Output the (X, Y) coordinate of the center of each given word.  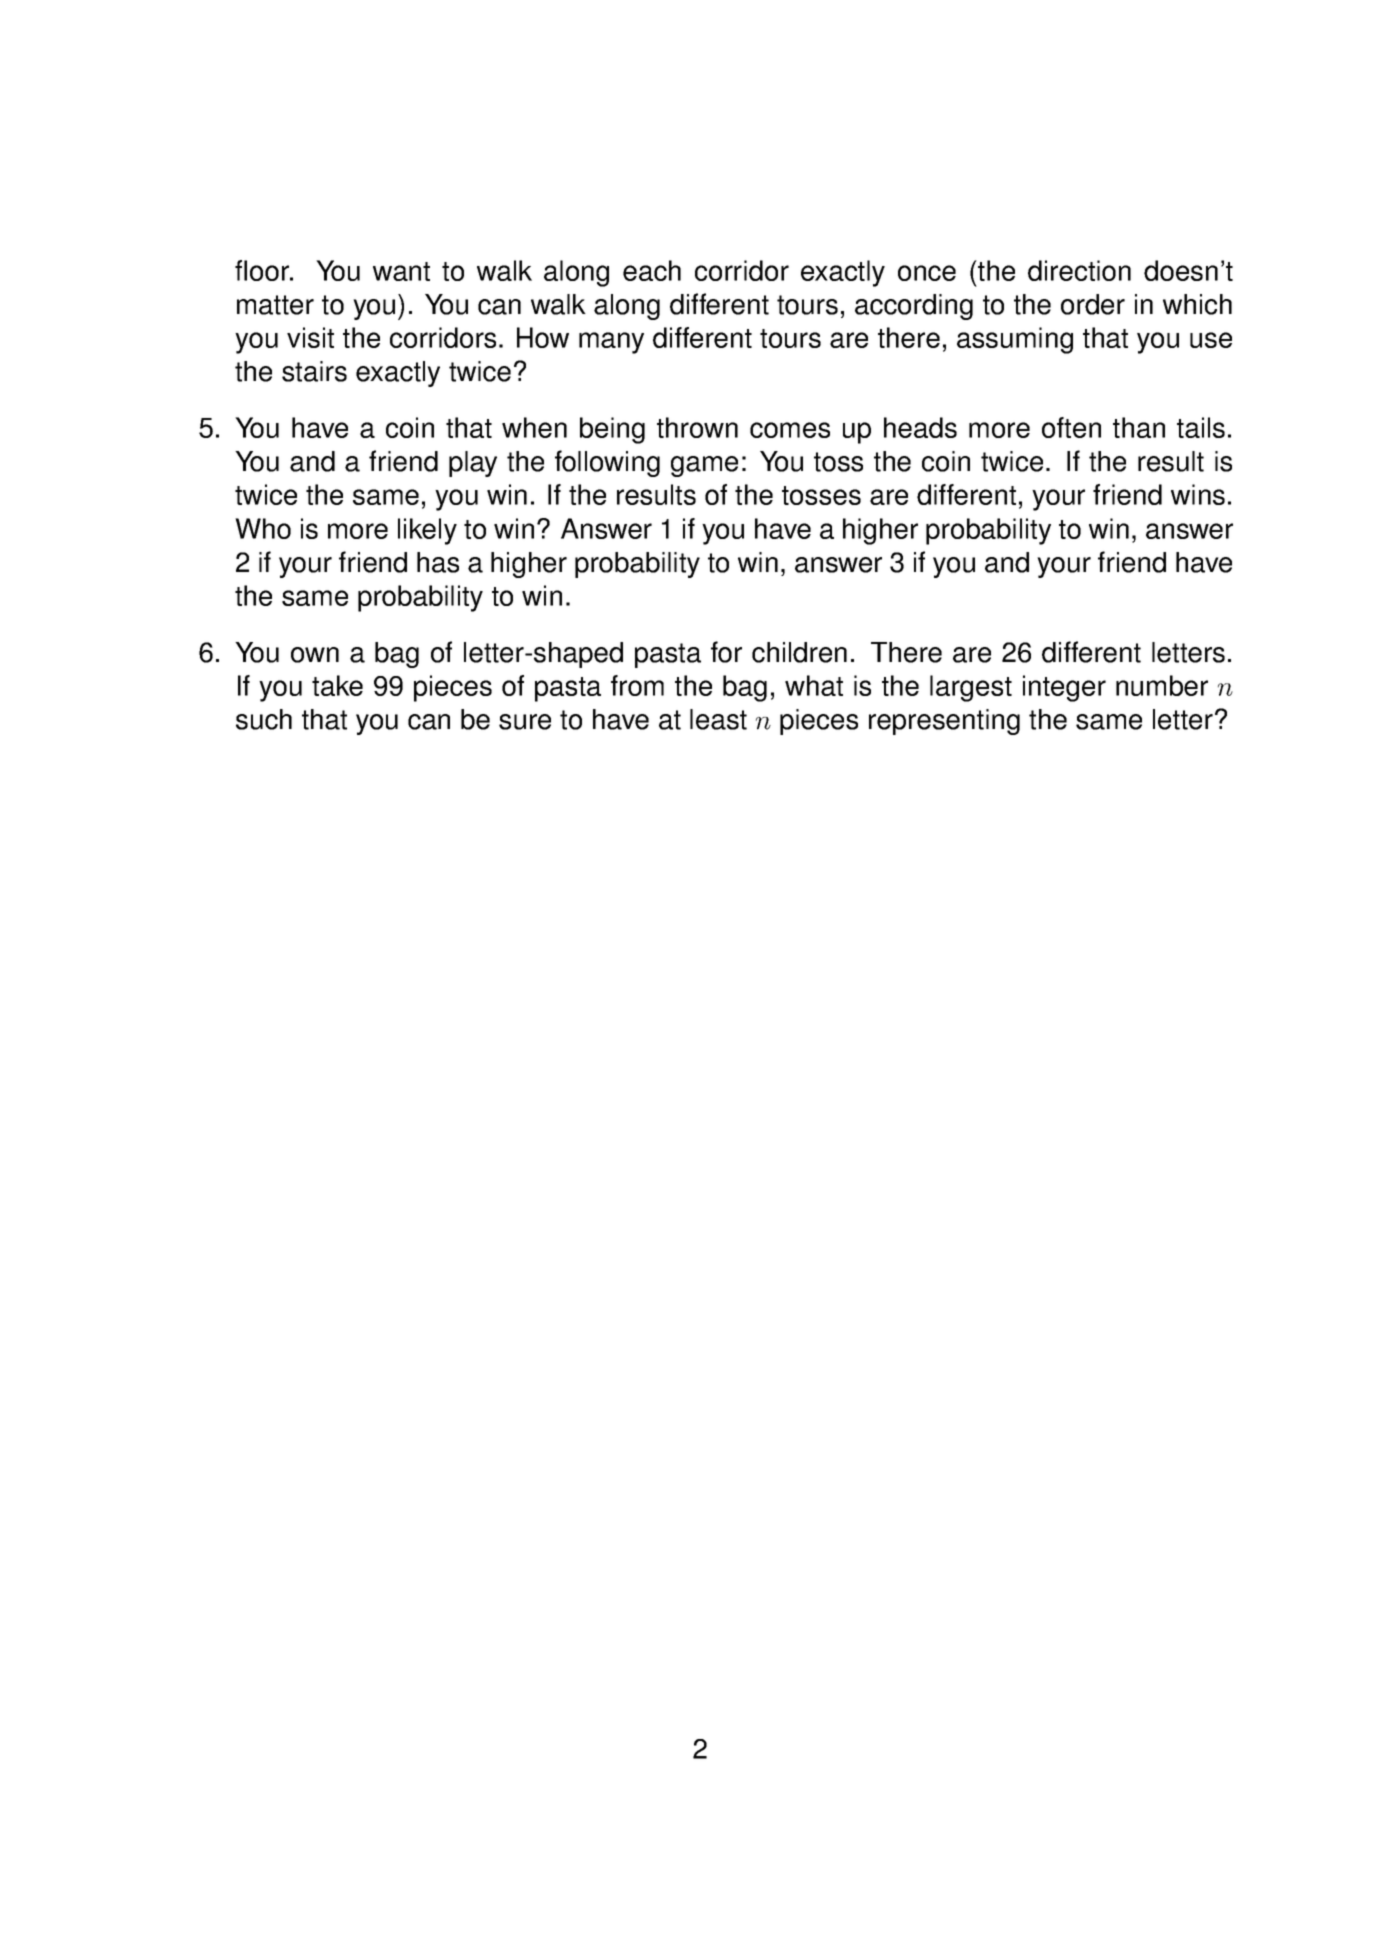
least (718, 719)
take (337, 685)
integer (1064, 688)
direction (1079, 270)
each (652, 270)
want (401, 271)
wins (1198, 494)
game (704, 466)
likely (427, 531)
